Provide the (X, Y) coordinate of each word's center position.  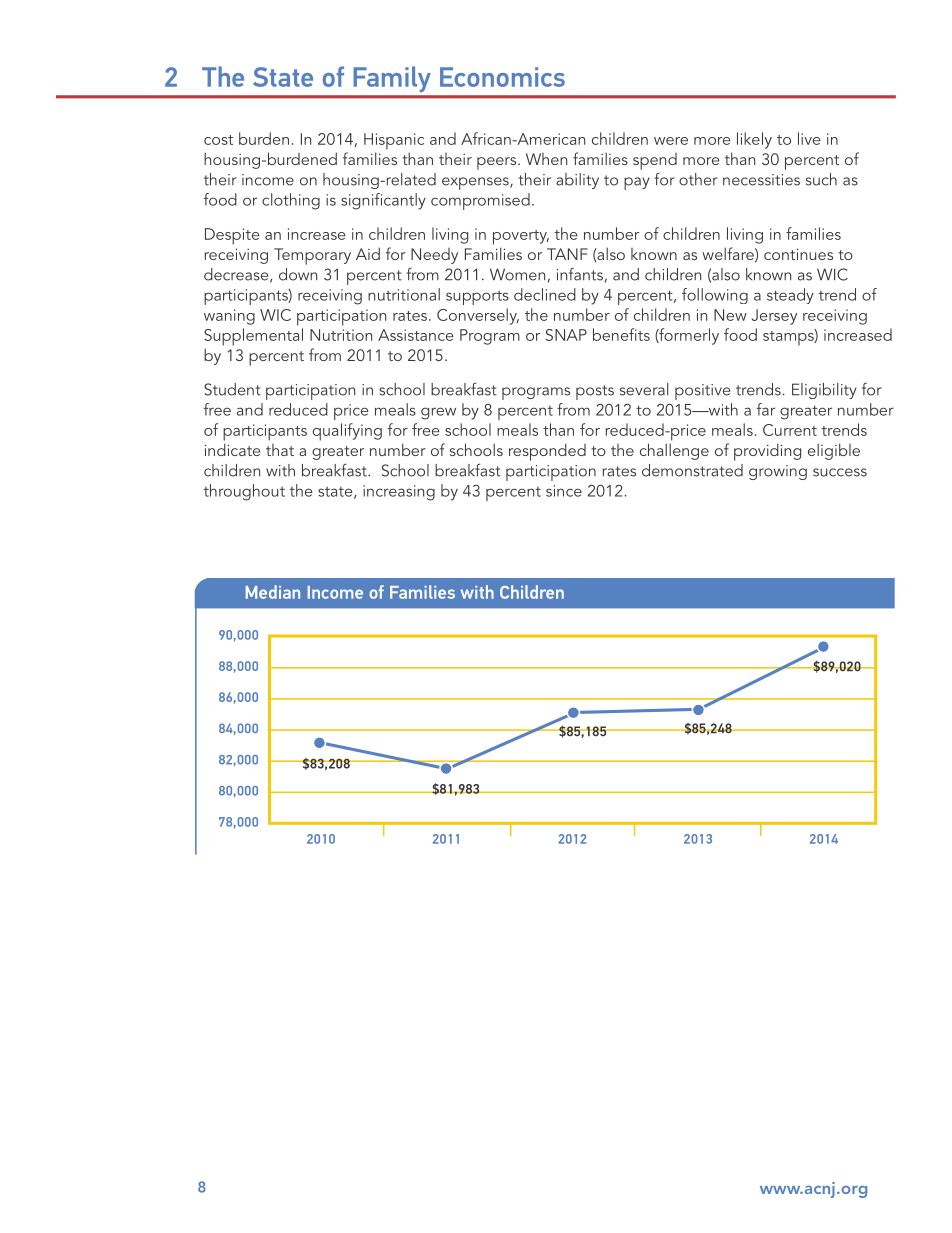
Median (273, 592)
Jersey (774, 317)
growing (778, 472)
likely (754, 140)
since (564, 491)
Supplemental (253, 337)
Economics (502, 77)
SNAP (566, 335)
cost (218, 140)
